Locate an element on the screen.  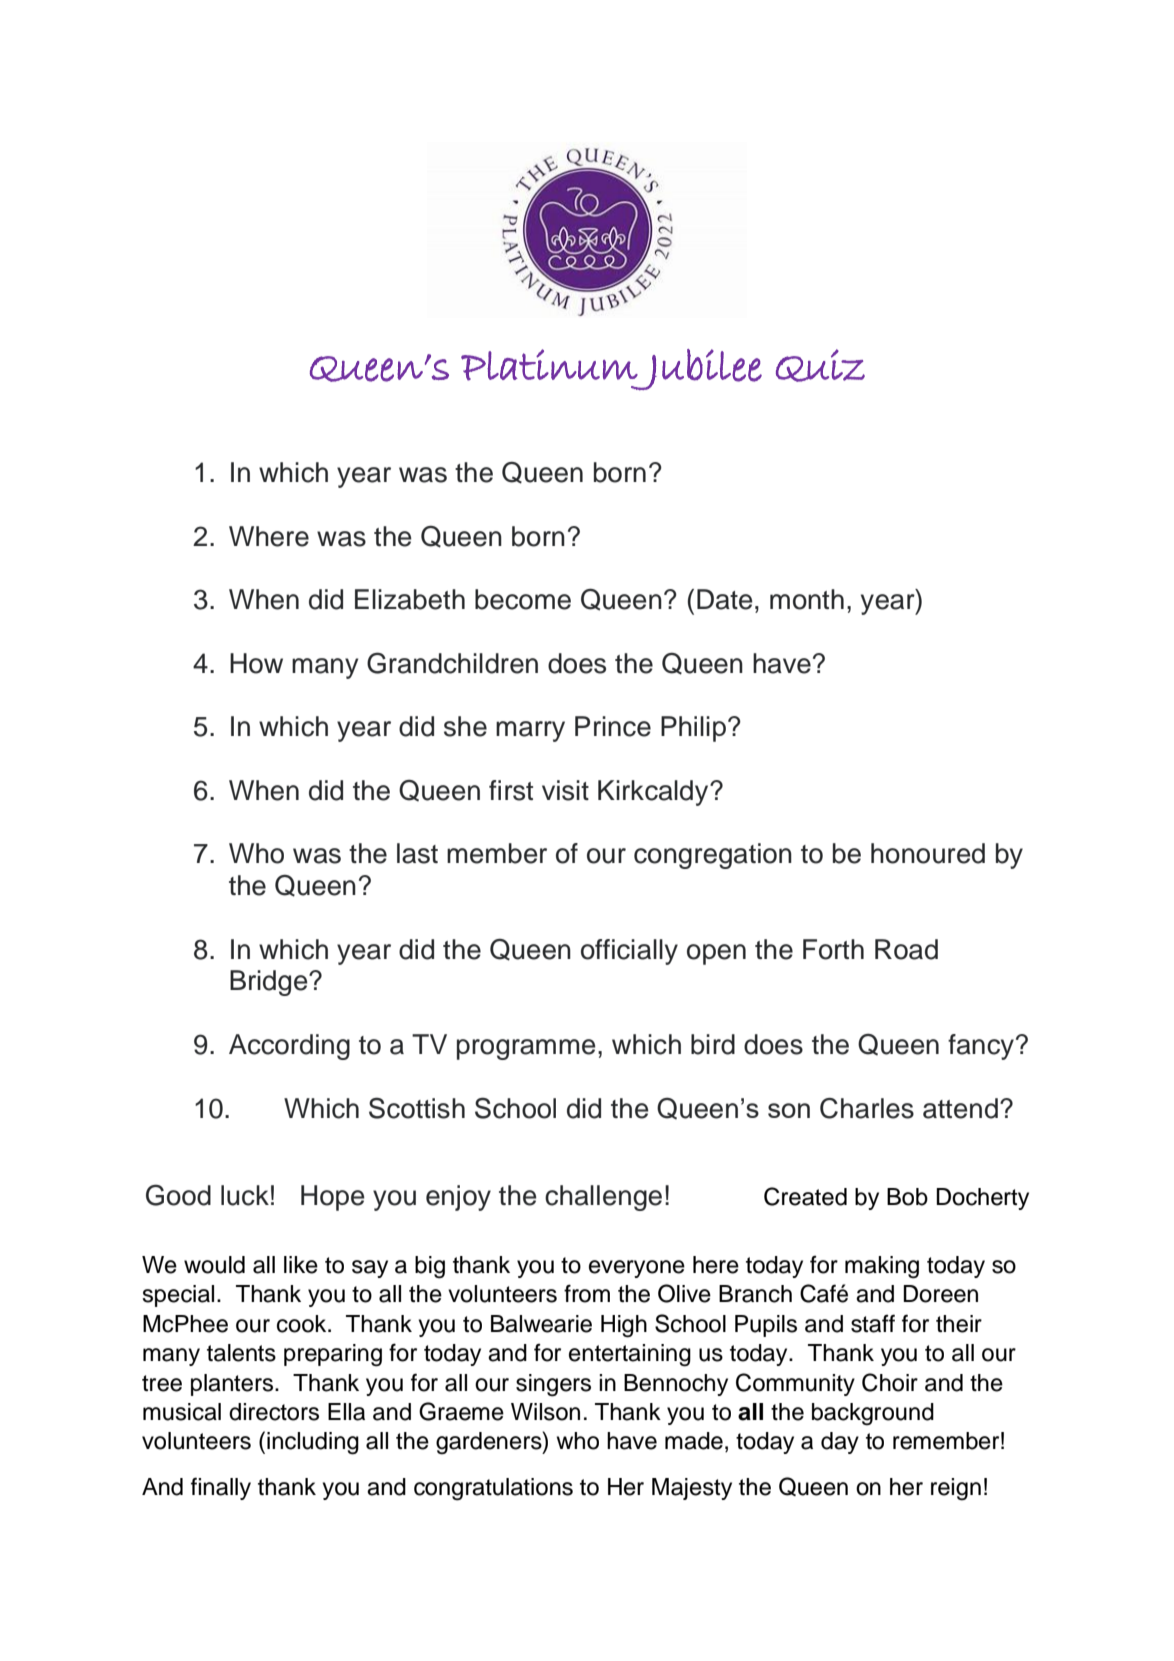
How is located at coordinates (256, 663).
